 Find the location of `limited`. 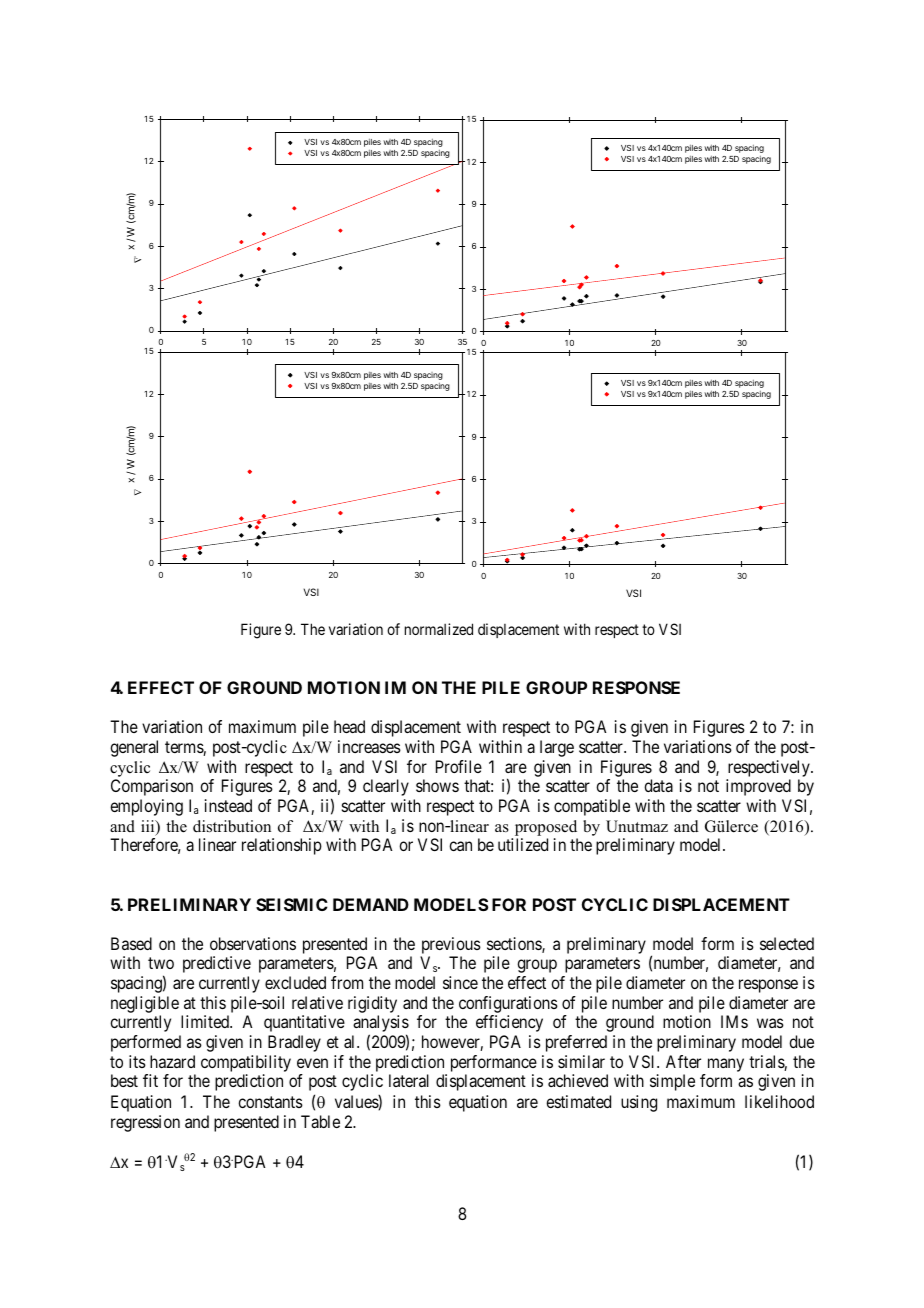

limited is located at coordinates (206, 1021).
